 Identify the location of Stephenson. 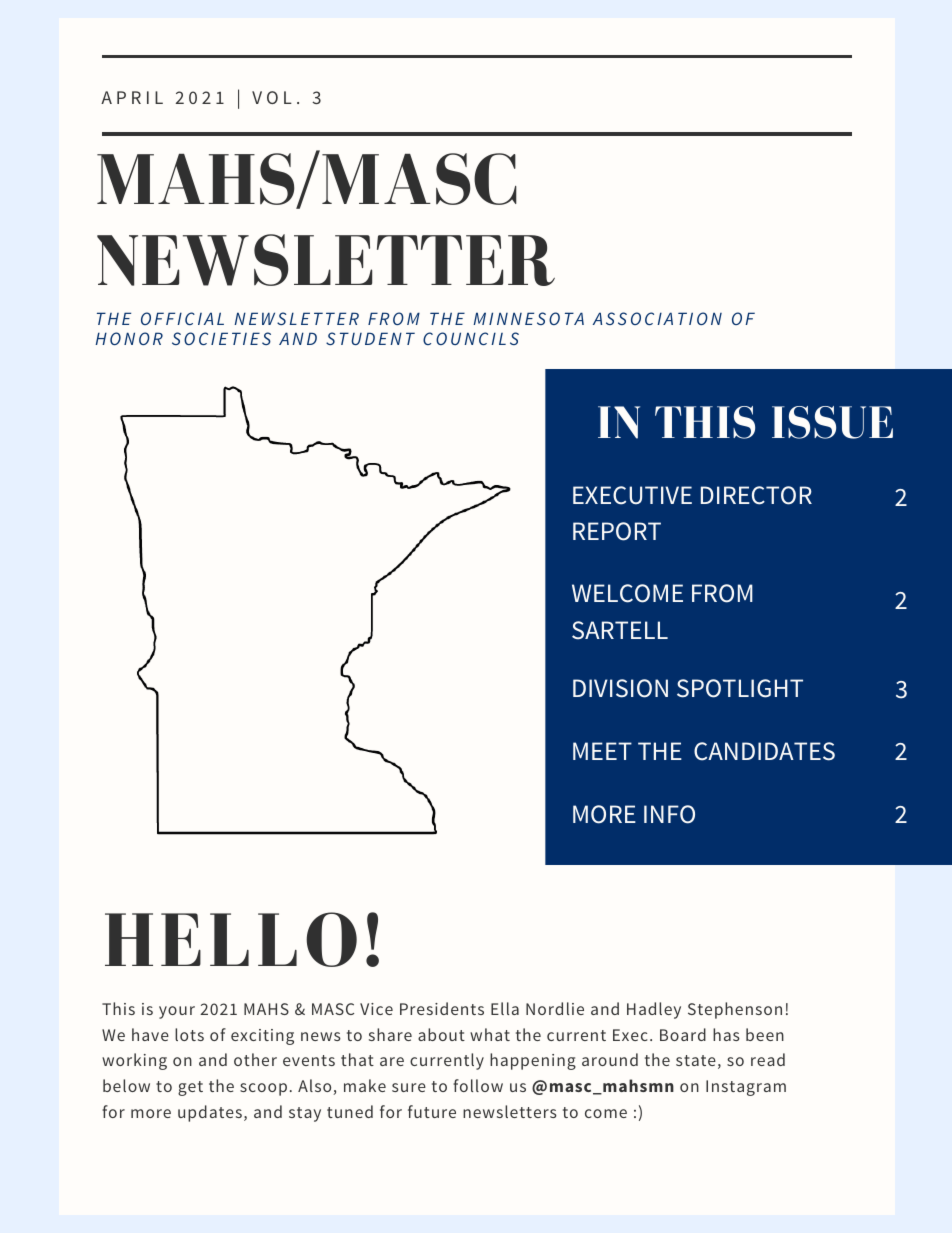
(735, 1010).
